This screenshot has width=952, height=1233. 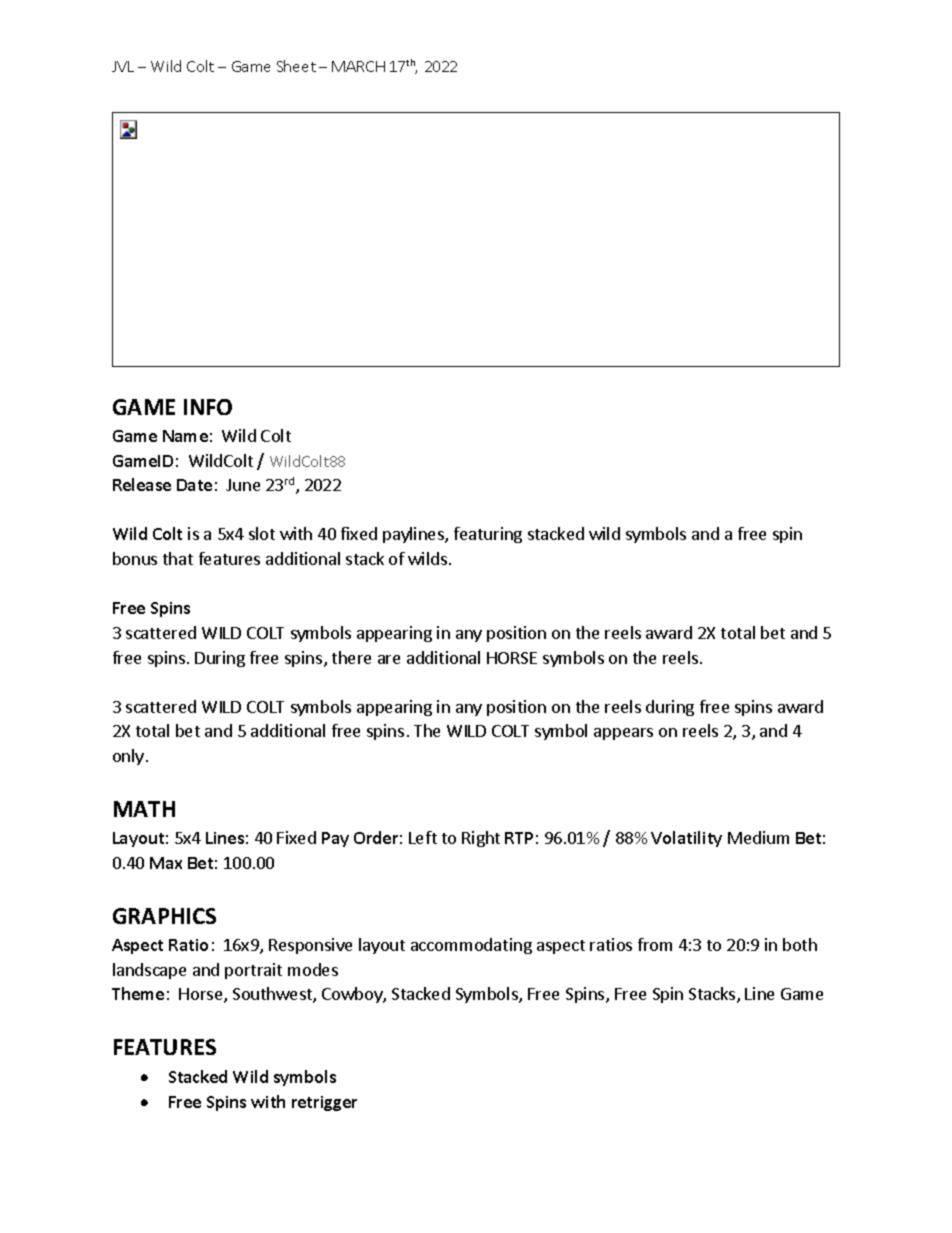 What do you see at coordinates (178, 558) in the screenshot?
I see `that` at bounding box center [178, 558].
